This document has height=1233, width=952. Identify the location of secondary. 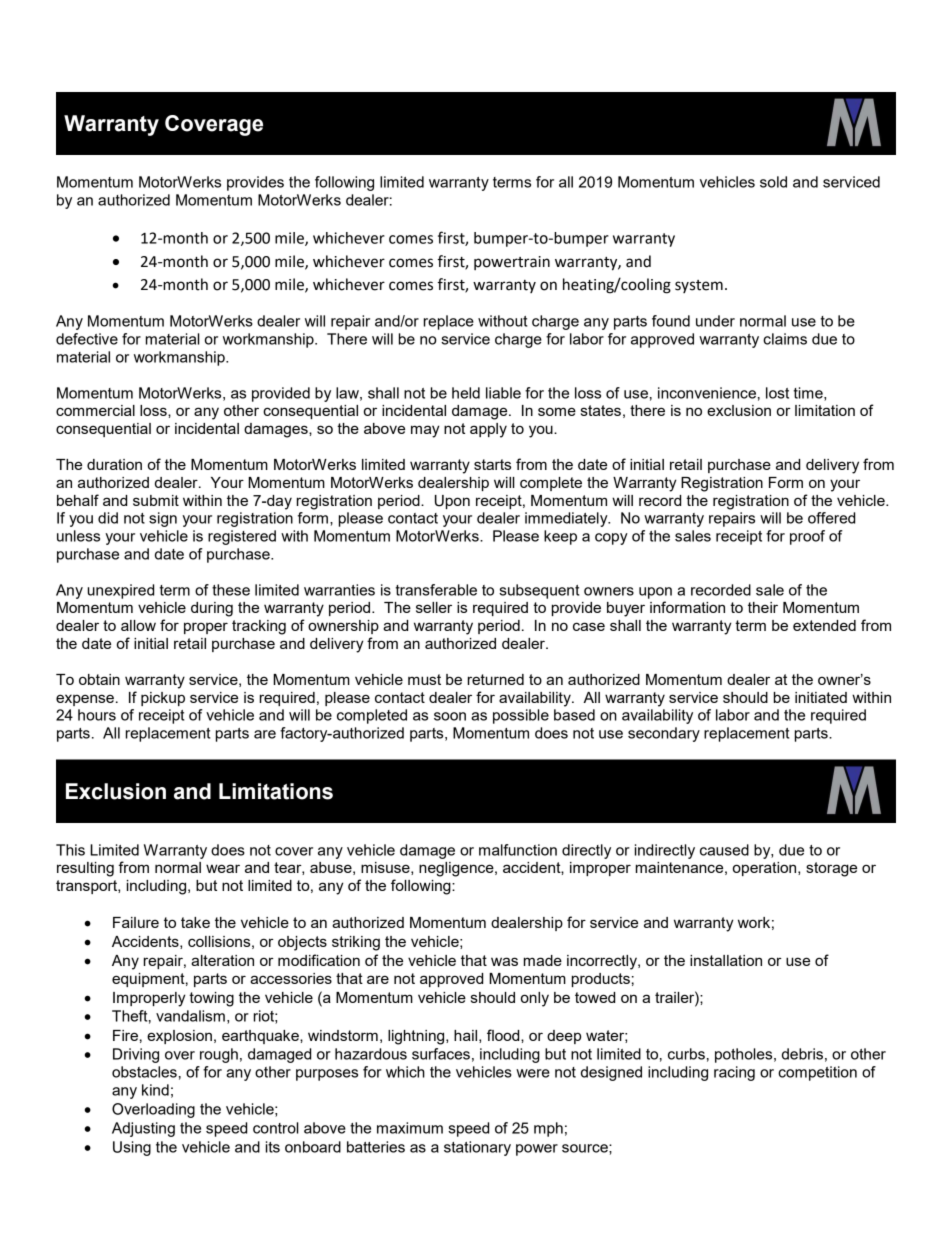
(664, 734).
